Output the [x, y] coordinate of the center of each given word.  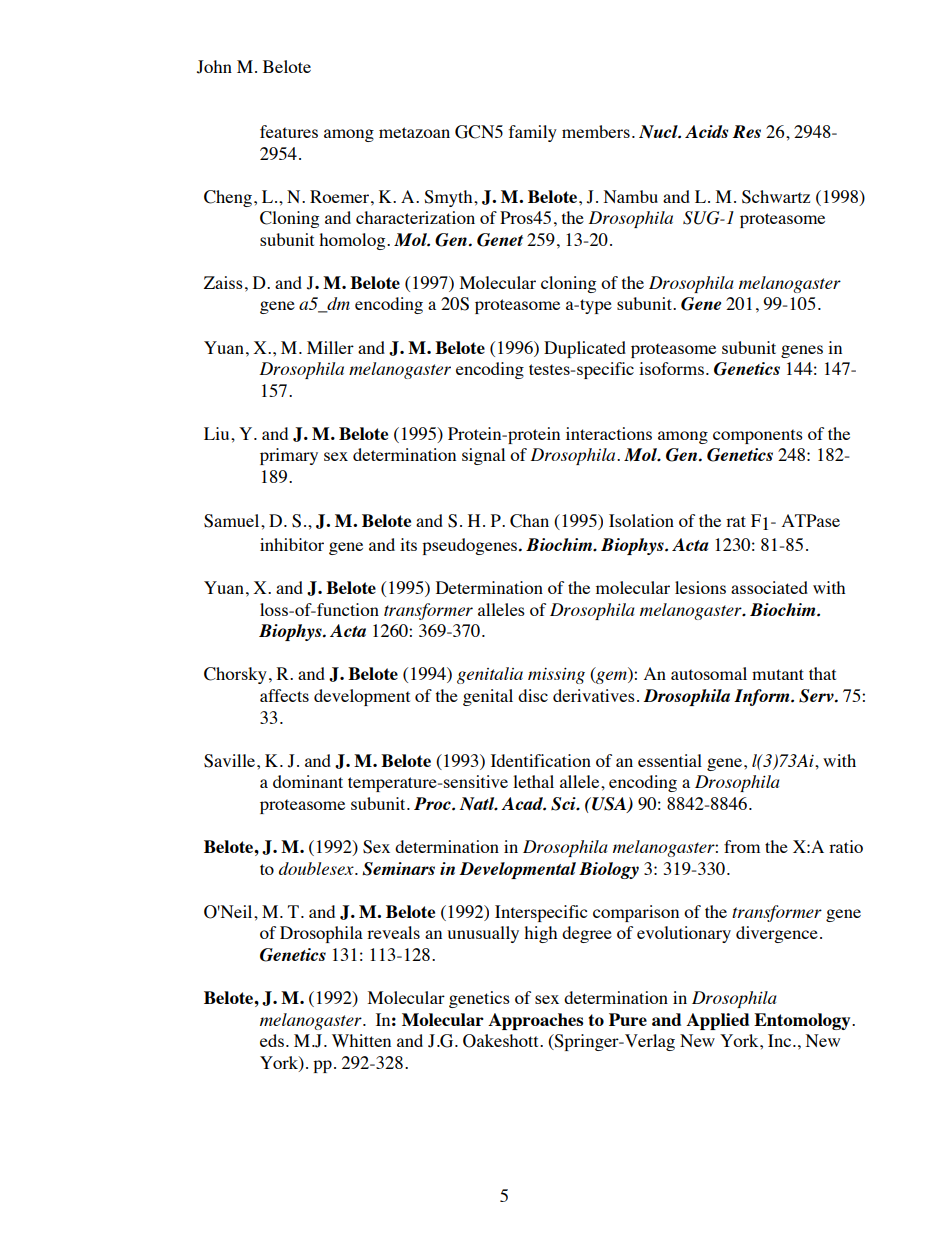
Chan [529, 521]
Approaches [536, 1021]
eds [272, 1040]
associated [769, 587]
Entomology [803, 1021]
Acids [706, 131]
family [533, 133]
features [289, 131]
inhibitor [292, 544]
